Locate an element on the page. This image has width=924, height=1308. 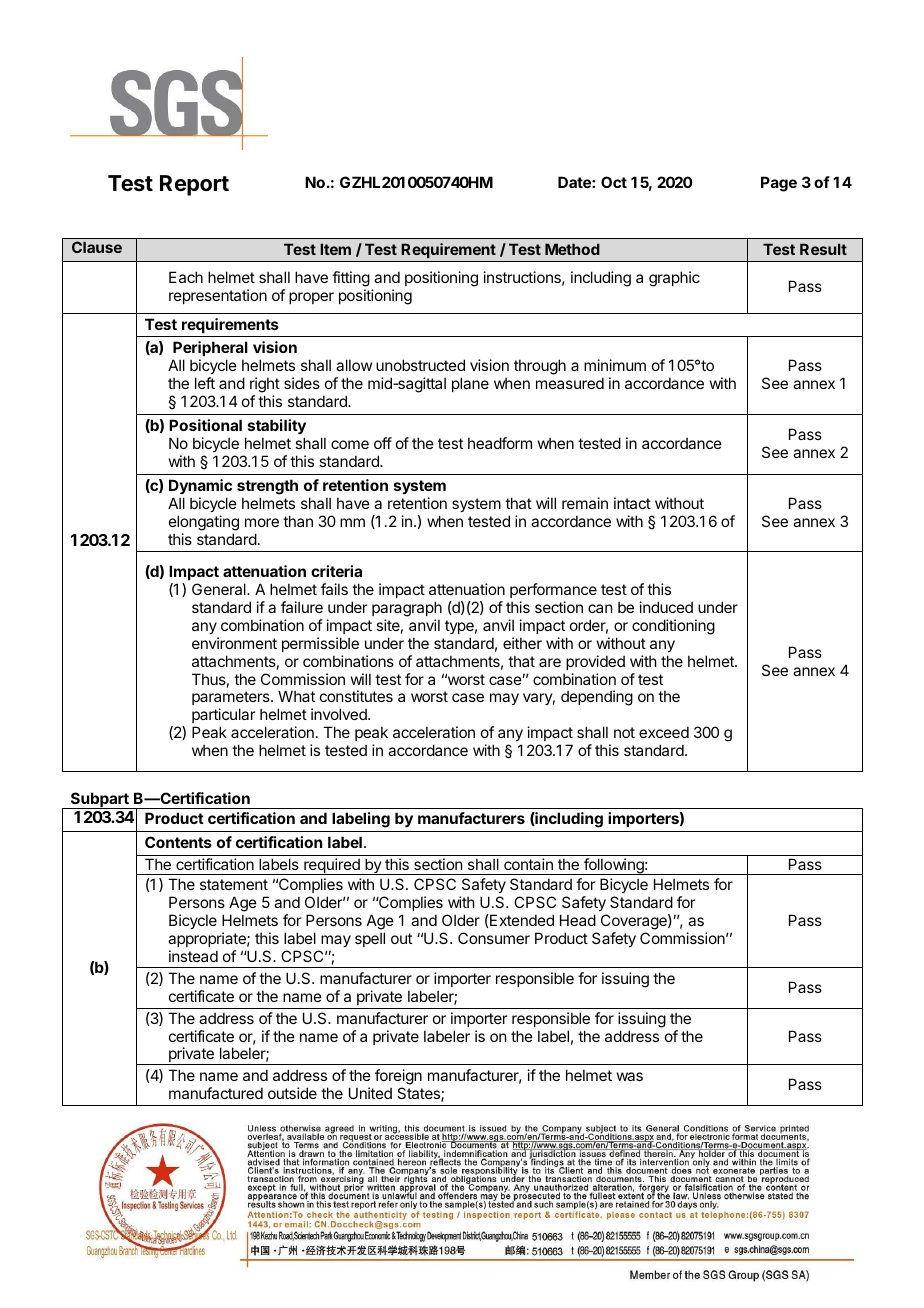
minimum is located at coordinates (615, 365).
